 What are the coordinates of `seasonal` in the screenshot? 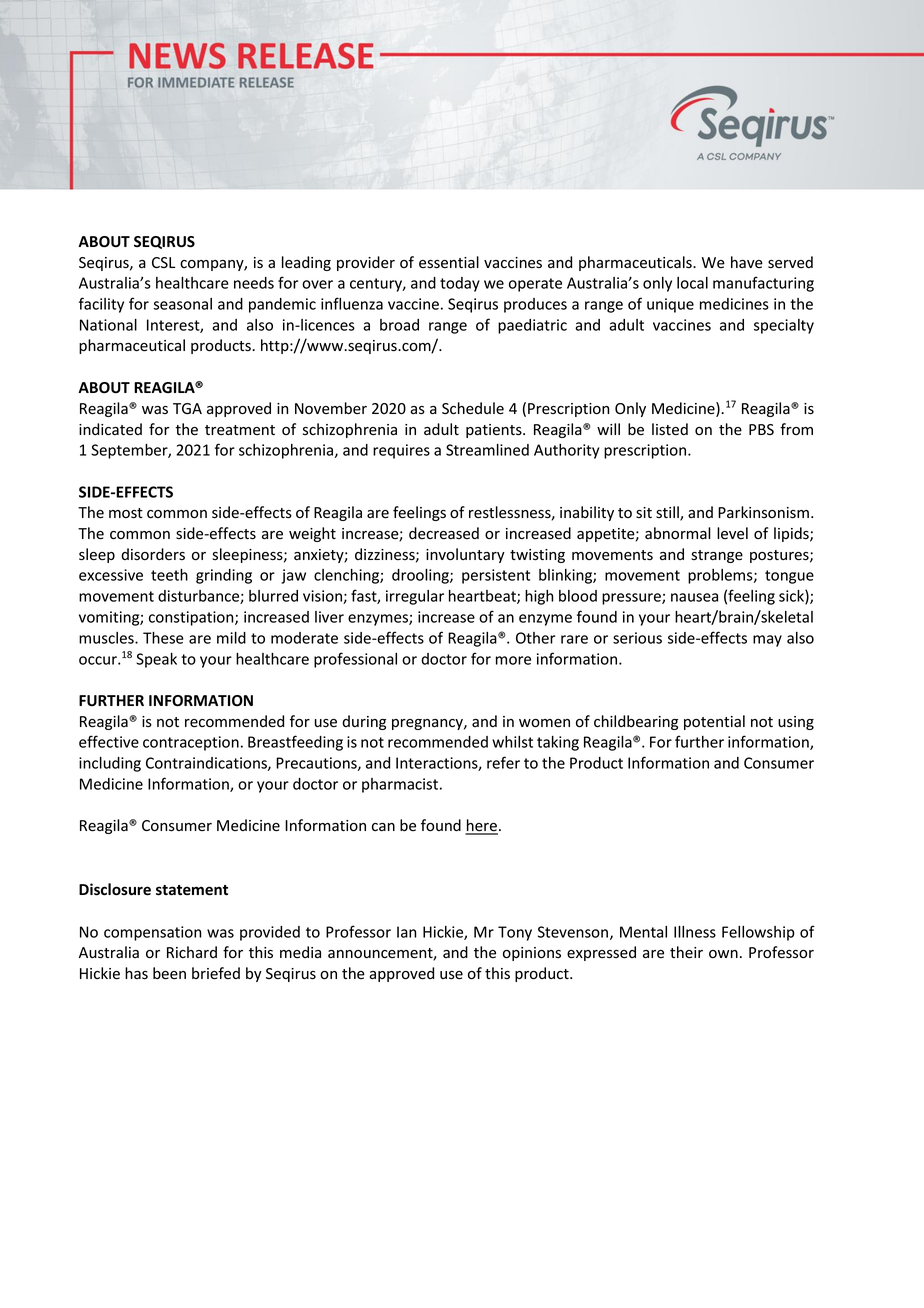 It's located at (182, 304).
